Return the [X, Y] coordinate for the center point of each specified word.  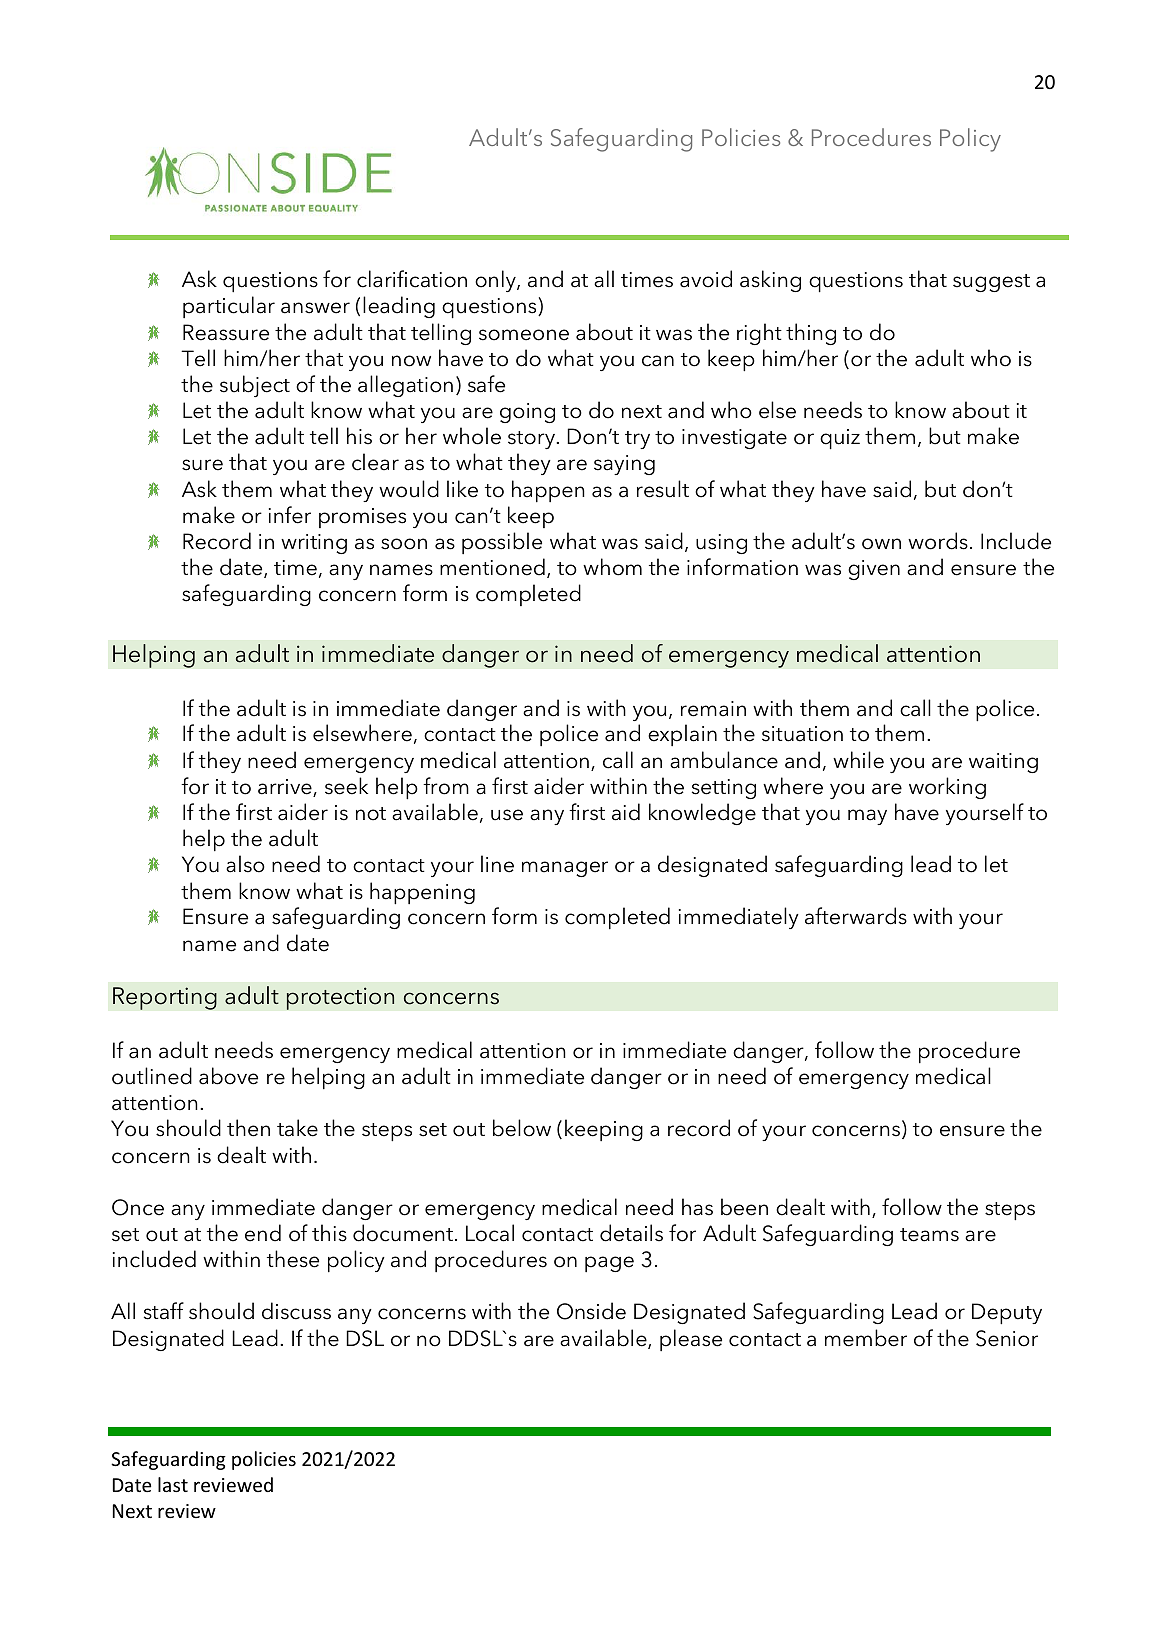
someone [524, 335]
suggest [991, 283]
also [245, 864]
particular [229, 307]
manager [565, 869]
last [173, 1484]
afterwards [856, 916]
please [691, 1340]
